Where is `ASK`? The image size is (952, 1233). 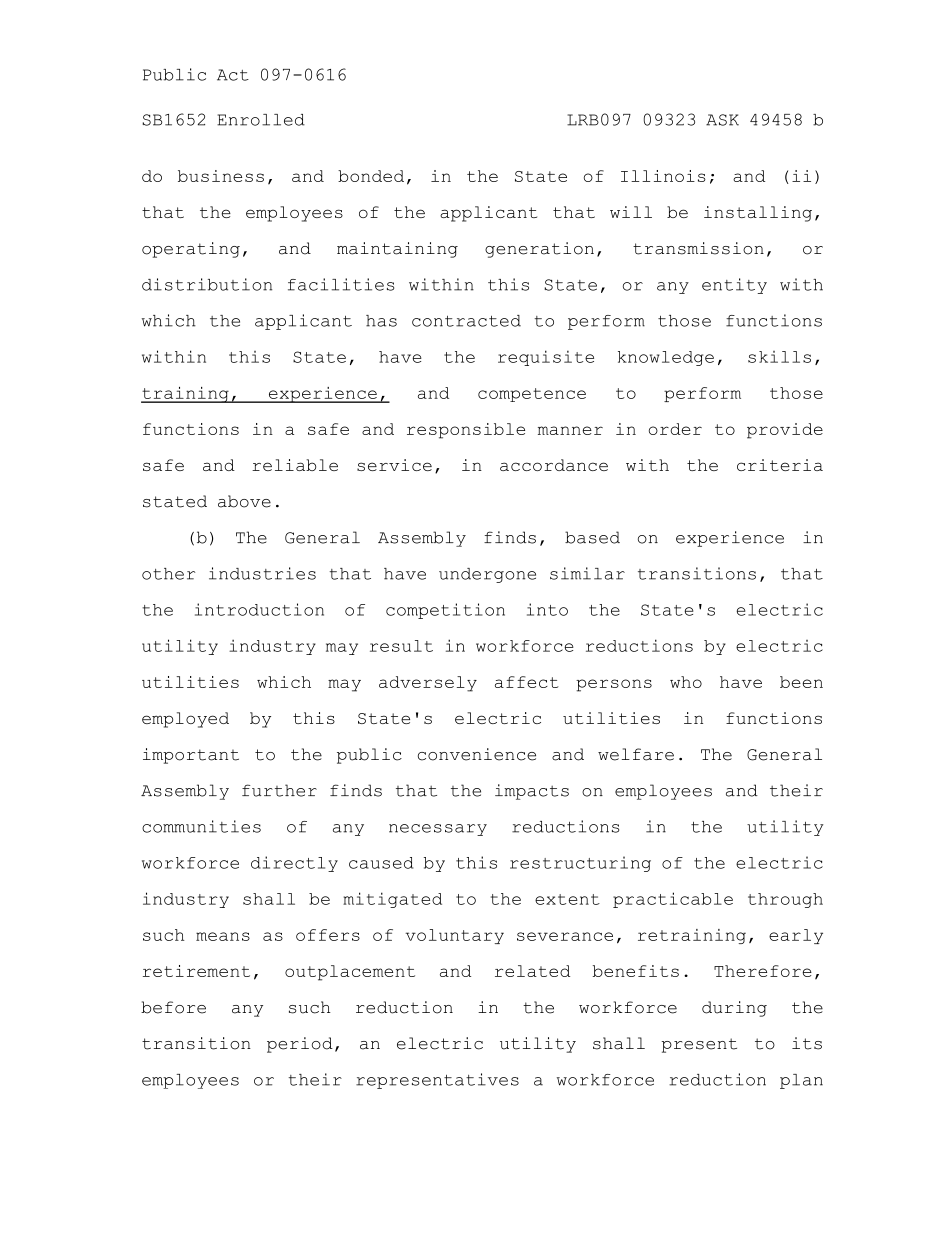 ASK is located at coordinates (722, 120).
